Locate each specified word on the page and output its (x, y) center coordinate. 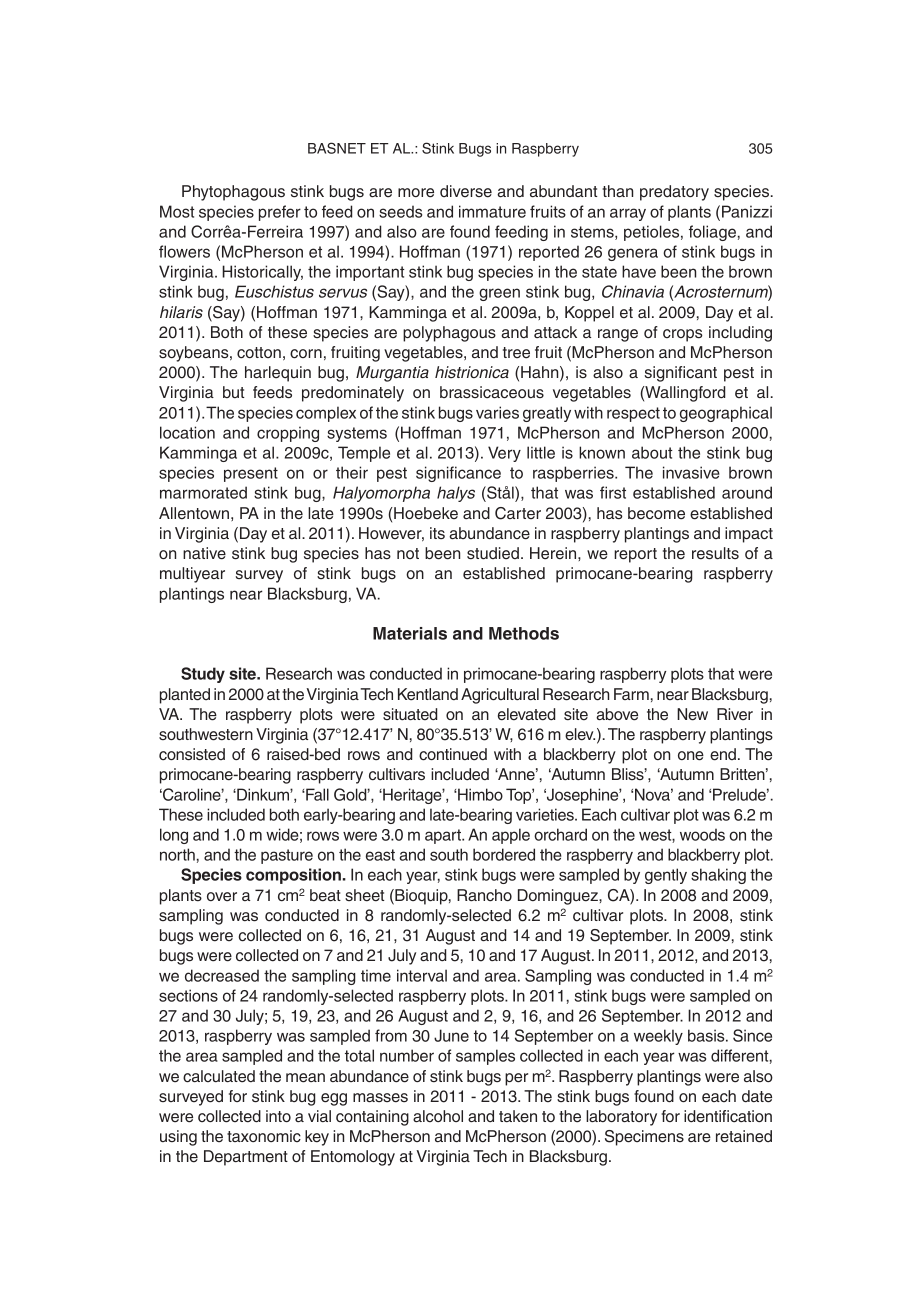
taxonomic (264, 1136)
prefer (280, 213)
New (692, 714)
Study (203, 675)
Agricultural (500, 696)
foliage (712, 233)
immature (492, 211)
